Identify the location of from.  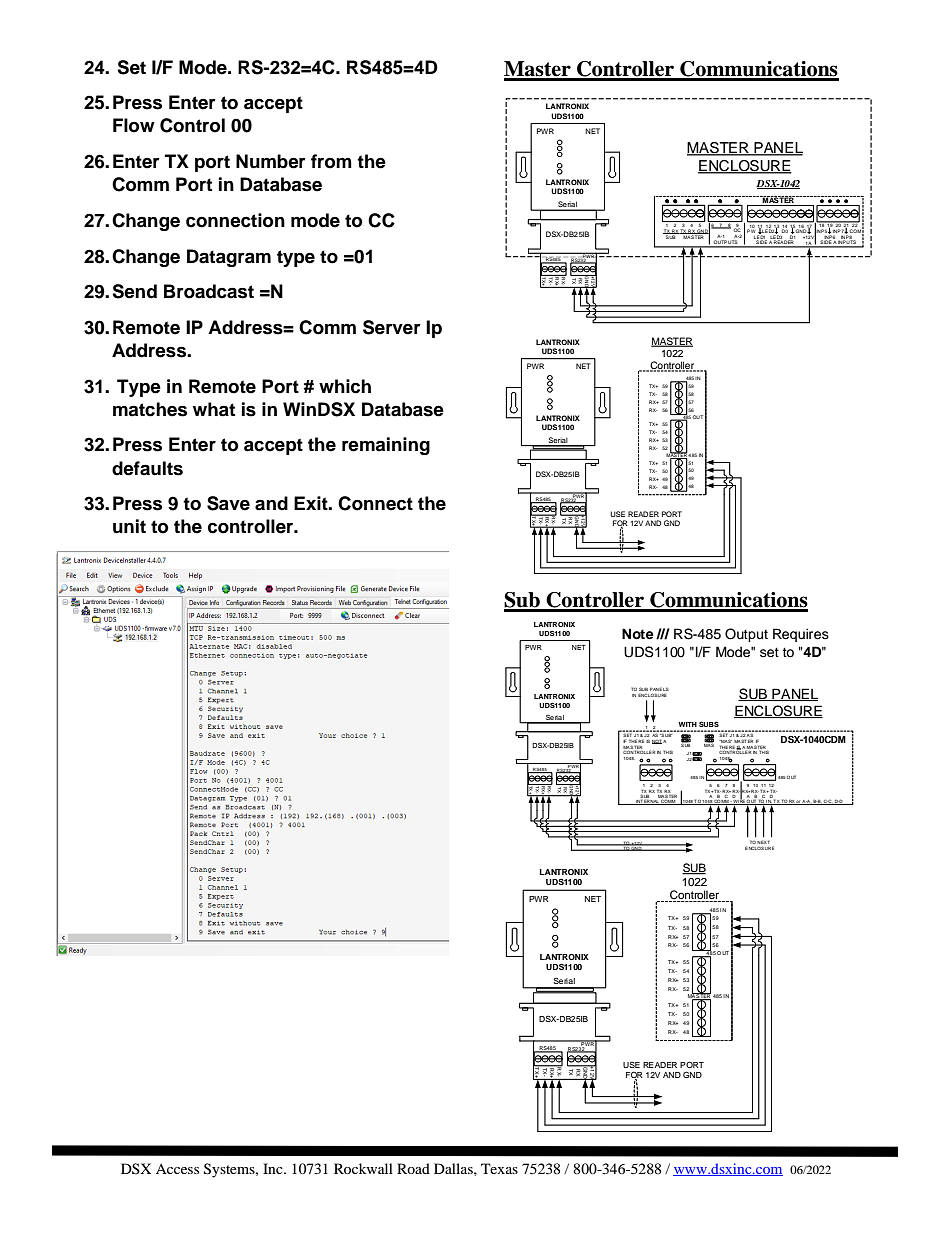
(331, 161).
